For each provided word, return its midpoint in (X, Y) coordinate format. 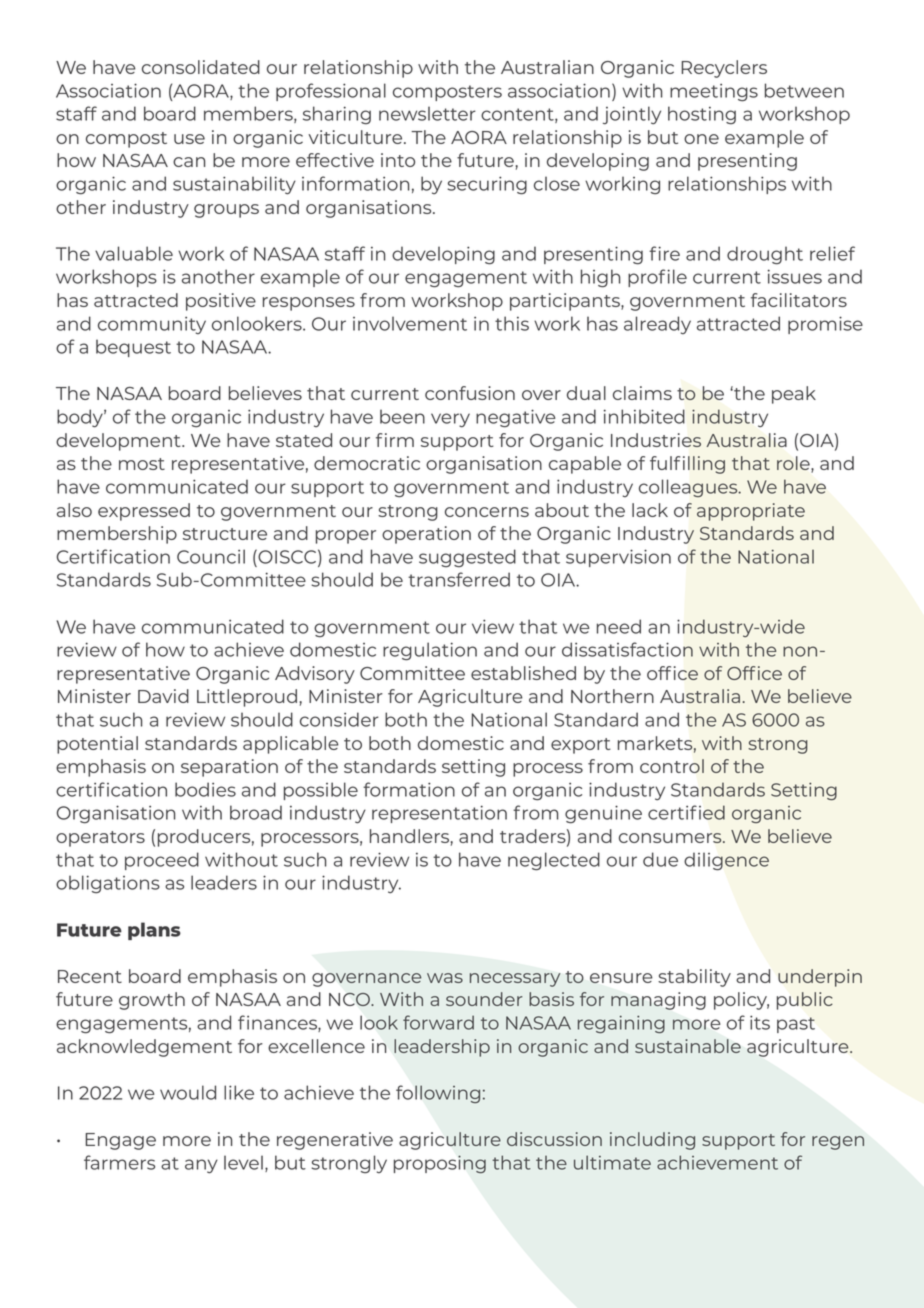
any (201, 1166)
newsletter (427, 113)
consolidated (201, 67)
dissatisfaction (627, 649)
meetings (714, 93)
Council (211, 556)
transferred (459, 579)
